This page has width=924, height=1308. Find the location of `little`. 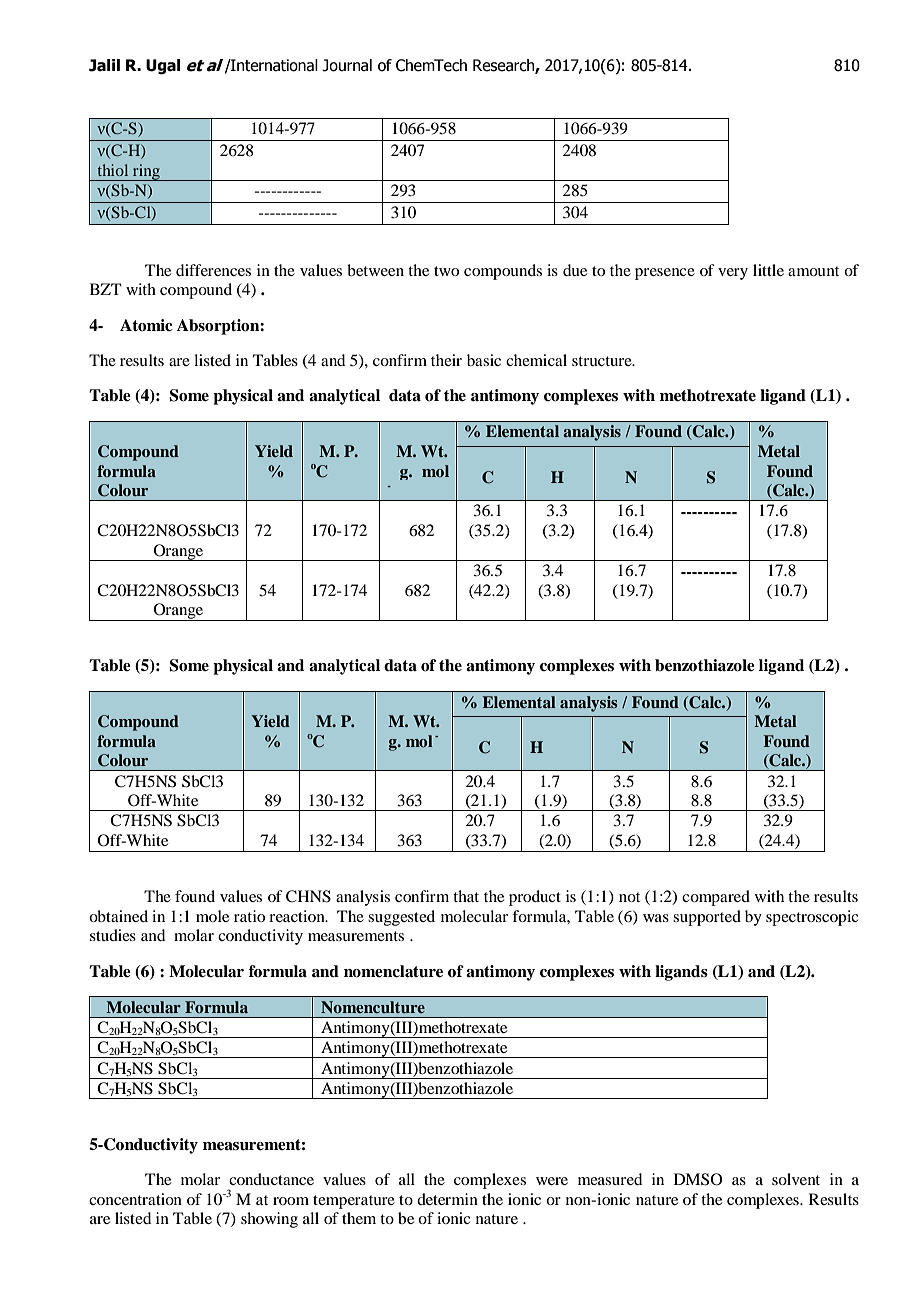

little is located at coordinates (768, 270).
